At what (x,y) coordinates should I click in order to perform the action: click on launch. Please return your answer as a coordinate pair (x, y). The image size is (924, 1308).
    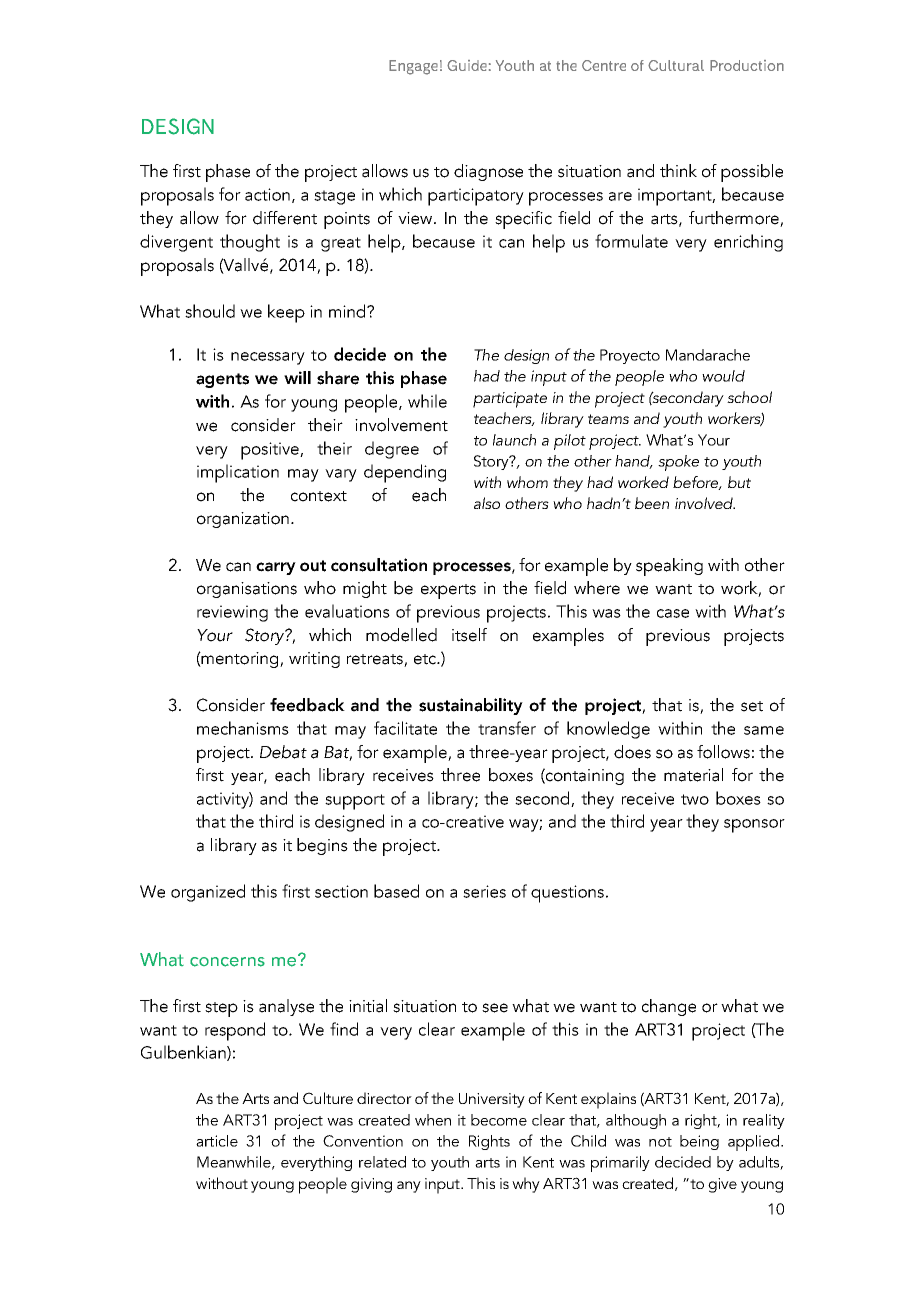
    Looking at the image, I should click on (514, 440).
